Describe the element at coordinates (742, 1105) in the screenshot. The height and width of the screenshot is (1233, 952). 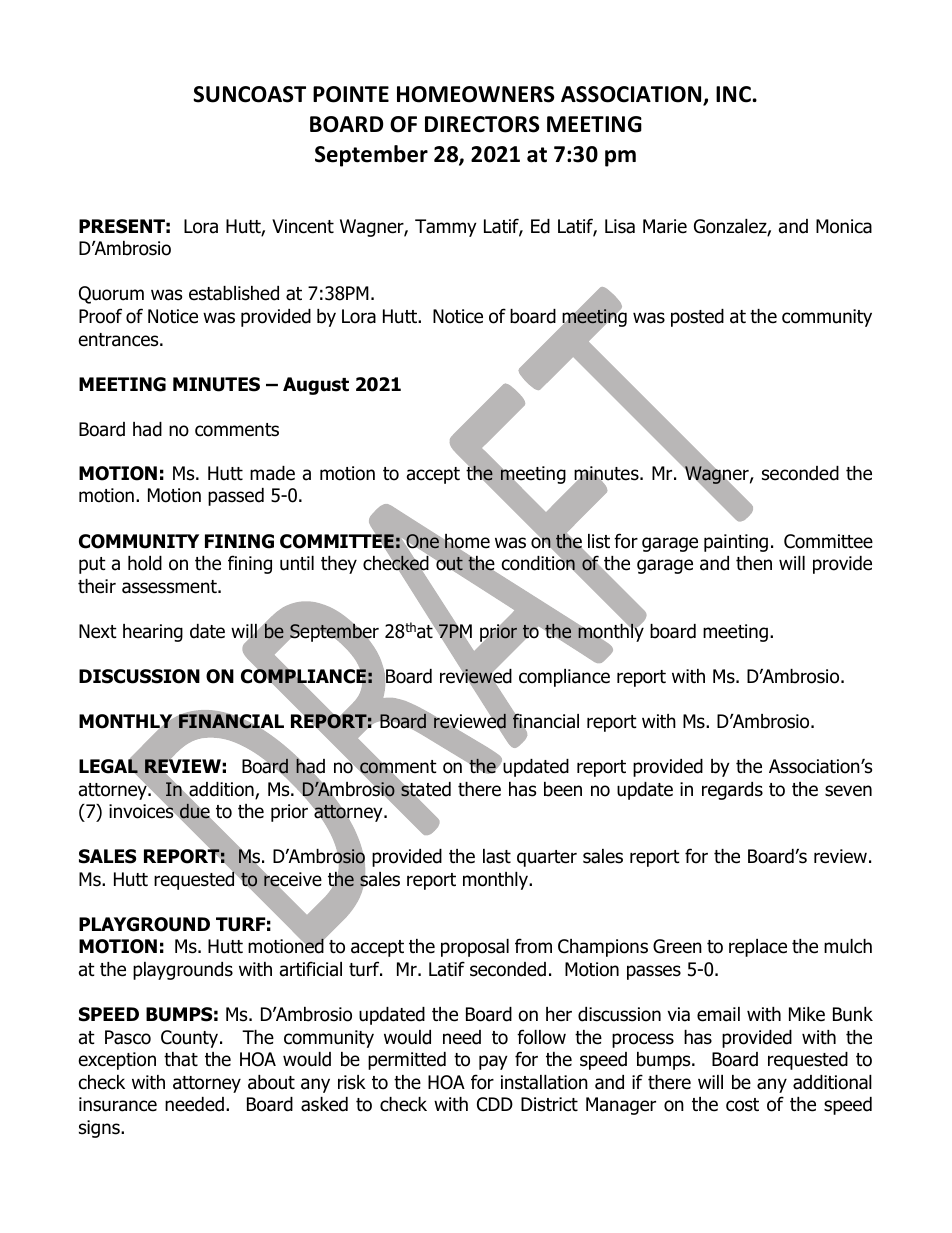
I see `cost` at that location.
